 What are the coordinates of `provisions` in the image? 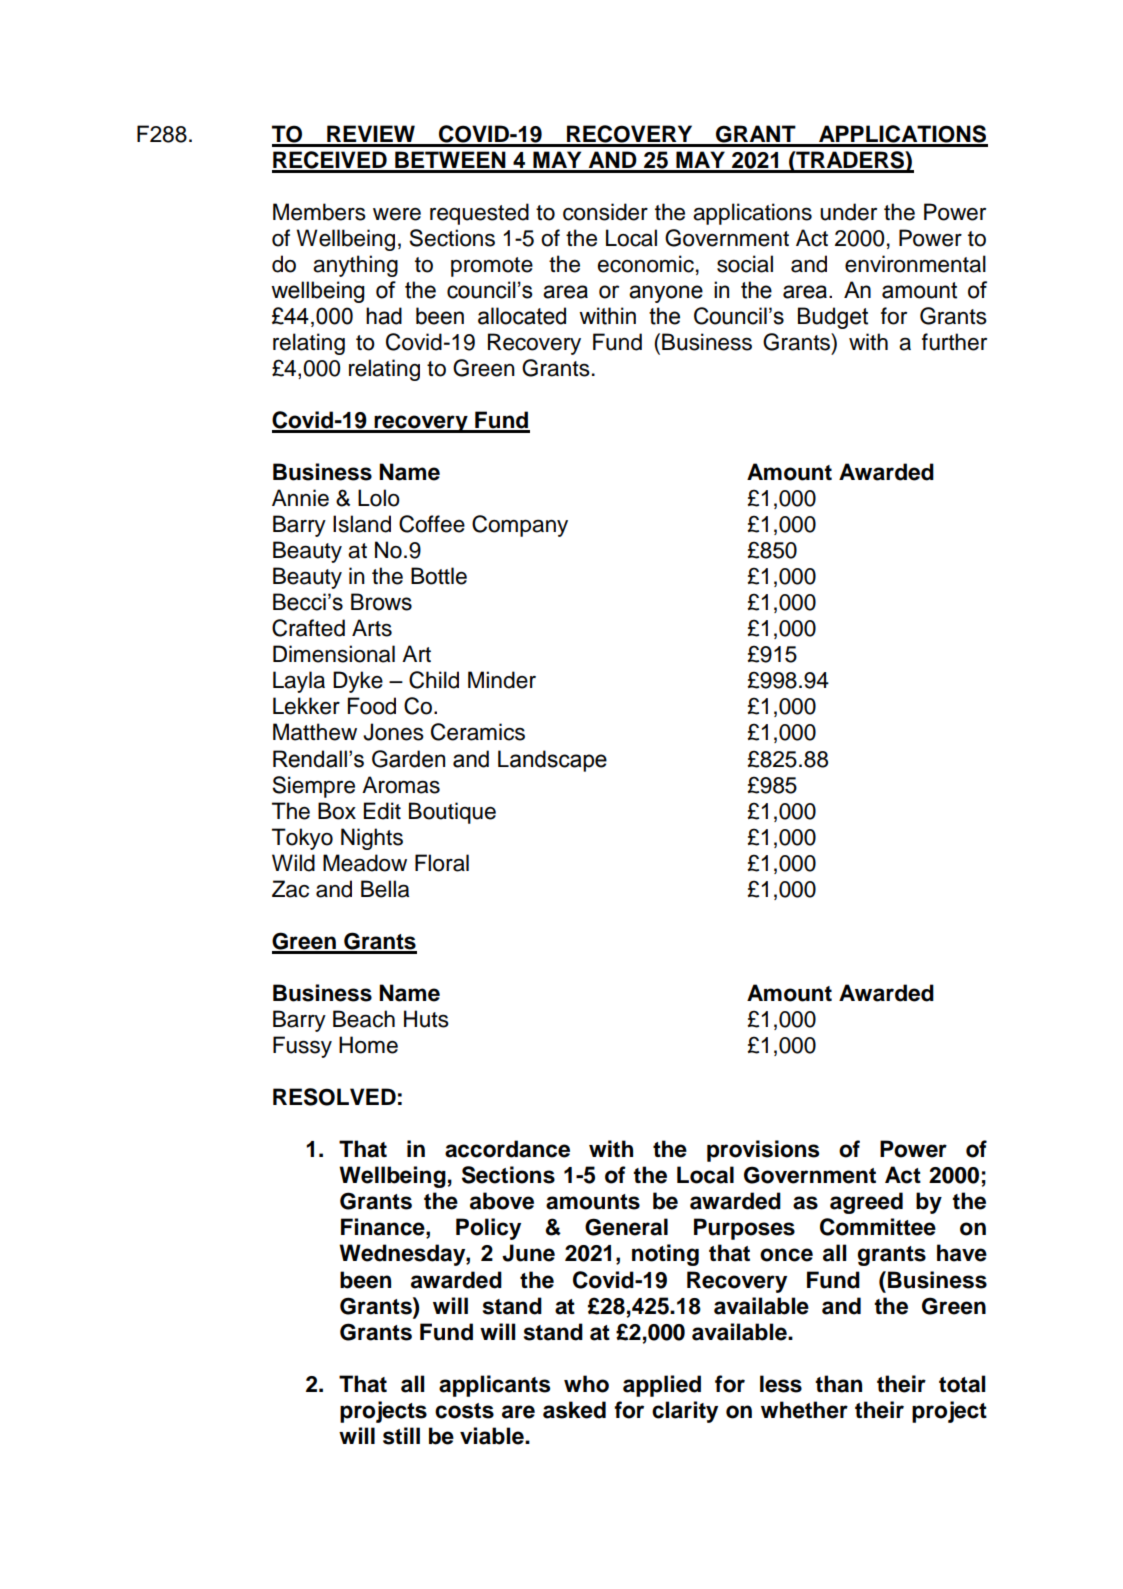 It's located at (763, 1151).
